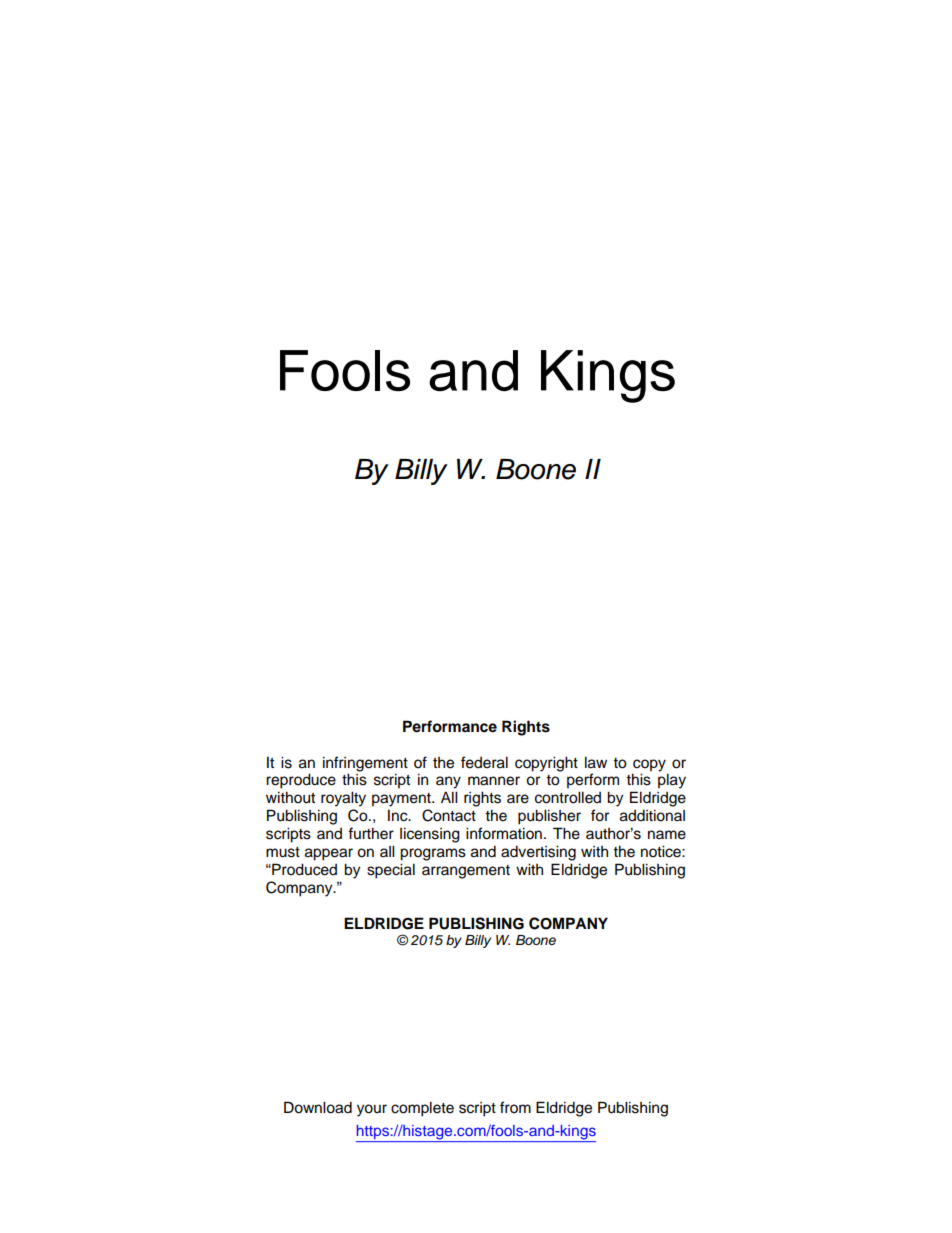 The width and height of the image is (952, 1233). What do you see at coordinates (318, 1107) in the image?
I see `Download` at bounding box center [318, 1107].
